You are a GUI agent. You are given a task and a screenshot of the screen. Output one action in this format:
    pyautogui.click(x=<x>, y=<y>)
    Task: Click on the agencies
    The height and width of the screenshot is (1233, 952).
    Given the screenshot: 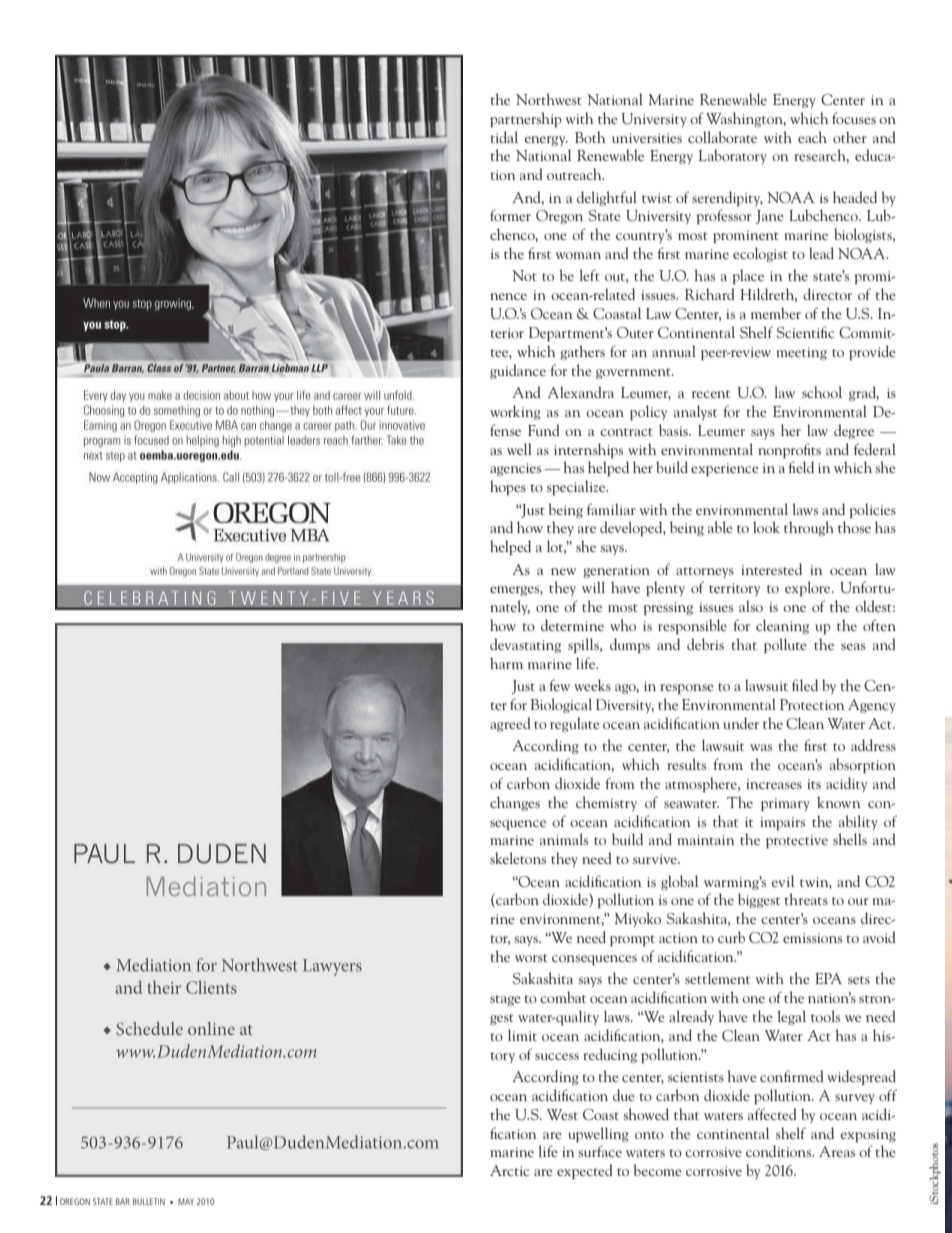 What is the action you would take?
    pyautogui.click(x=515, y=469)
